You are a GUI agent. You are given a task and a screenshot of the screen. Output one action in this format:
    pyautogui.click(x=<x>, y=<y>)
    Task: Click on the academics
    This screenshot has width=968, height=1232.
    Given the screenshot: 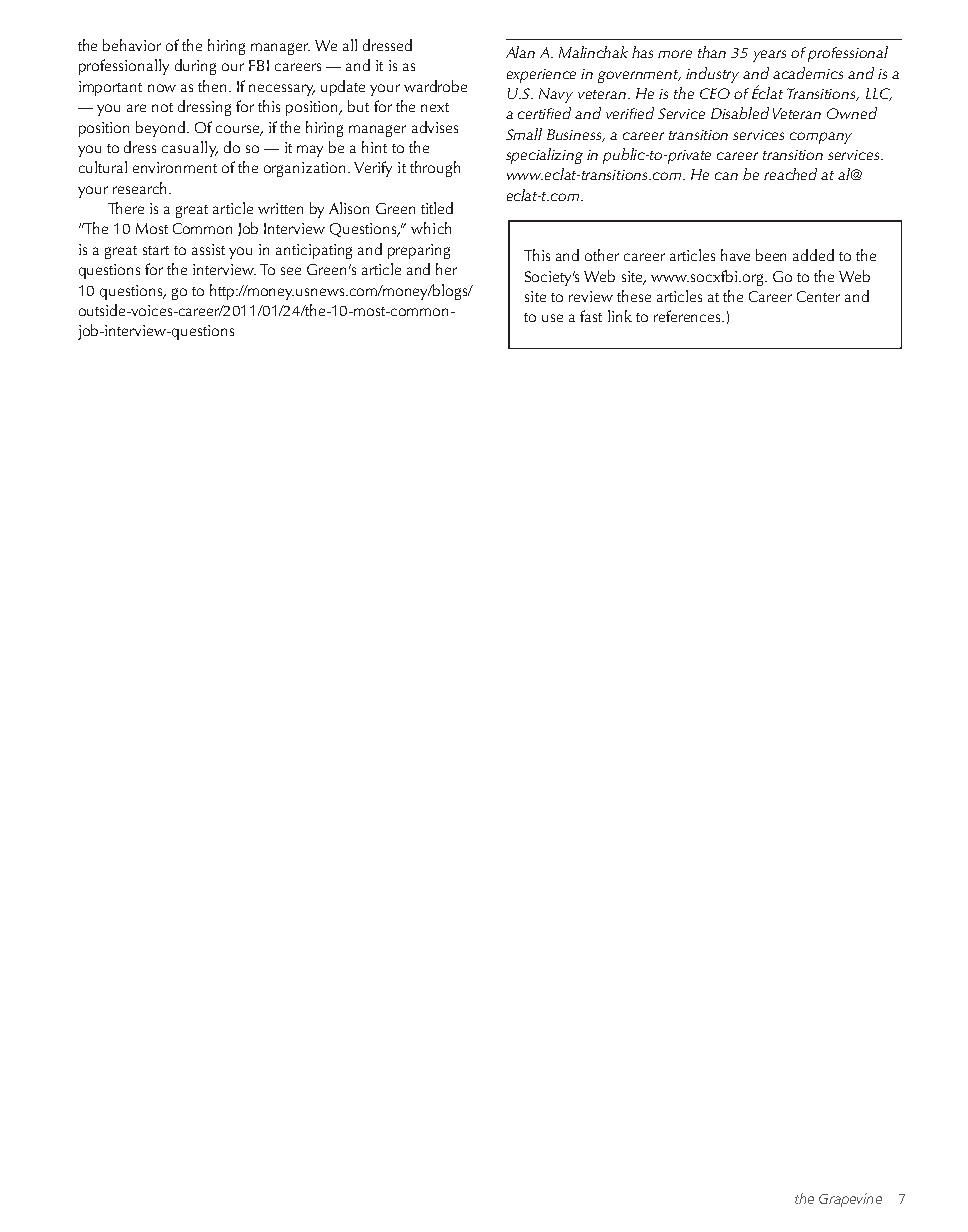 What is the action you would take?
    pyautogui.click(x=808, y=73)
